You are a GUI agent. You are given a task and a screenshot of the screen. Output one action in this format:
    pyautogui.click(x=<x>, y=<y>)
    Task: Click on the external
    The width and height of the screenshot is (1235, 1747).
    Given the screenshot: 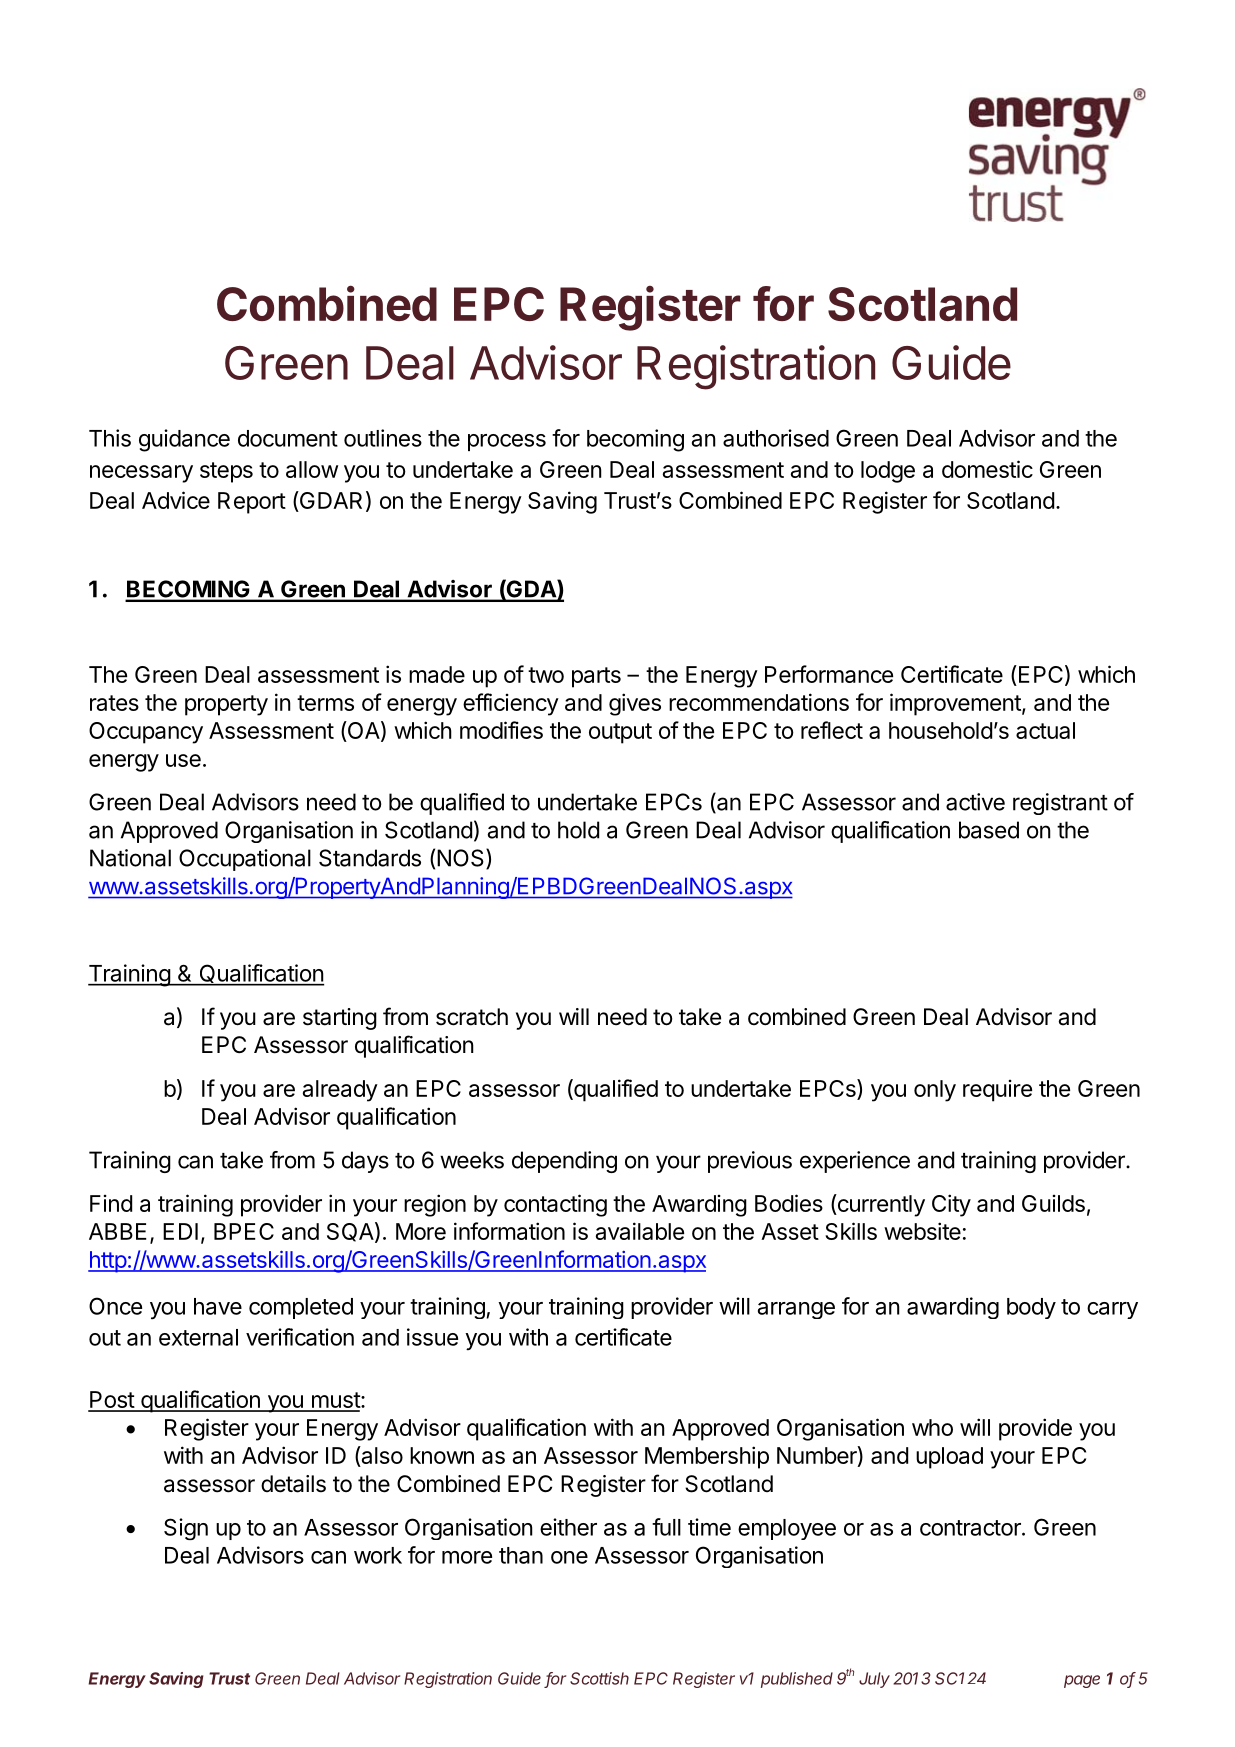 What is the action you would take?
    pyautogui.click(x=198, y=1337)
